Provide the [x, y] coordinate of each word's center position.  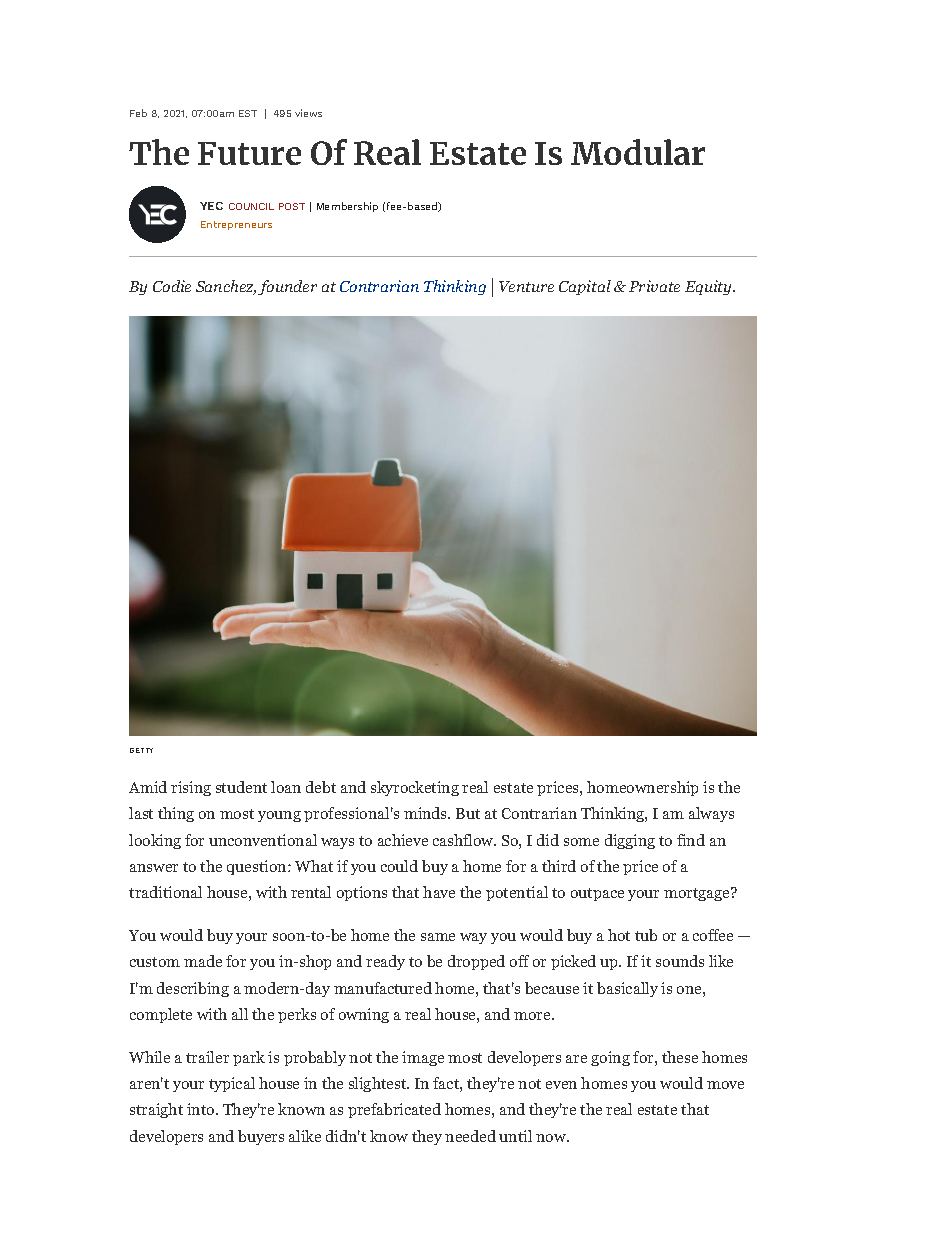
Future [249, 153]
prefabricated [394, 1110]
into [202, 1109]
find [691, 840]
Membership [347, 207]
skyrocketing [415, 788]
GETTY [141, 750]
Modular [638, 152]
